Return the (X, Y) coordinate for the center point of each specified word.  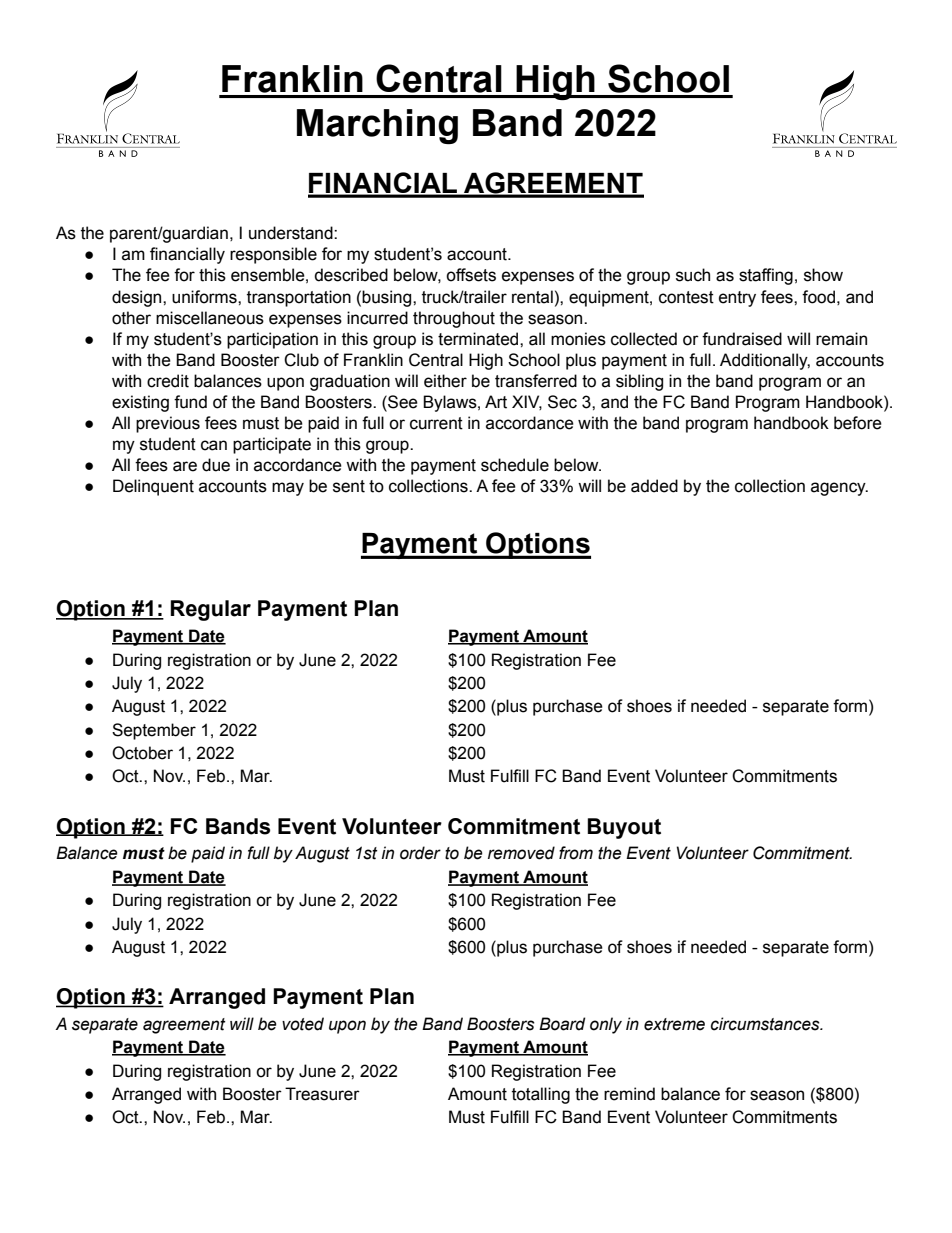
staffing (766, 276)
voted (303, 1024)
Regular (210, 610)
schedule (515, 465)
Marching (377, 126)
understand (292, 233)
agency (839, 489)
